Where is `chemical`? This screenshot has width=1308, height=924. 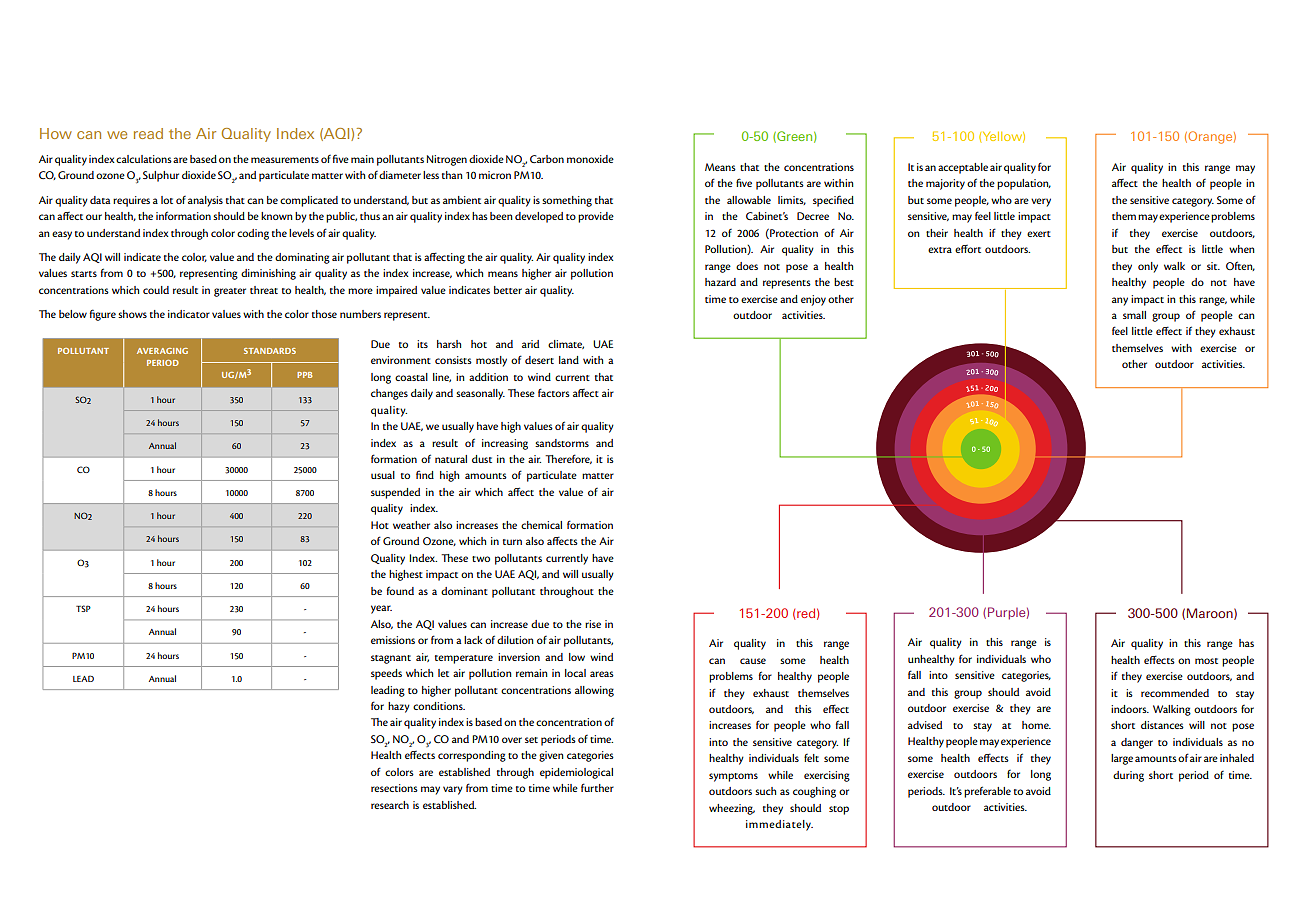 chemical is located at coordinates (541, 525).
